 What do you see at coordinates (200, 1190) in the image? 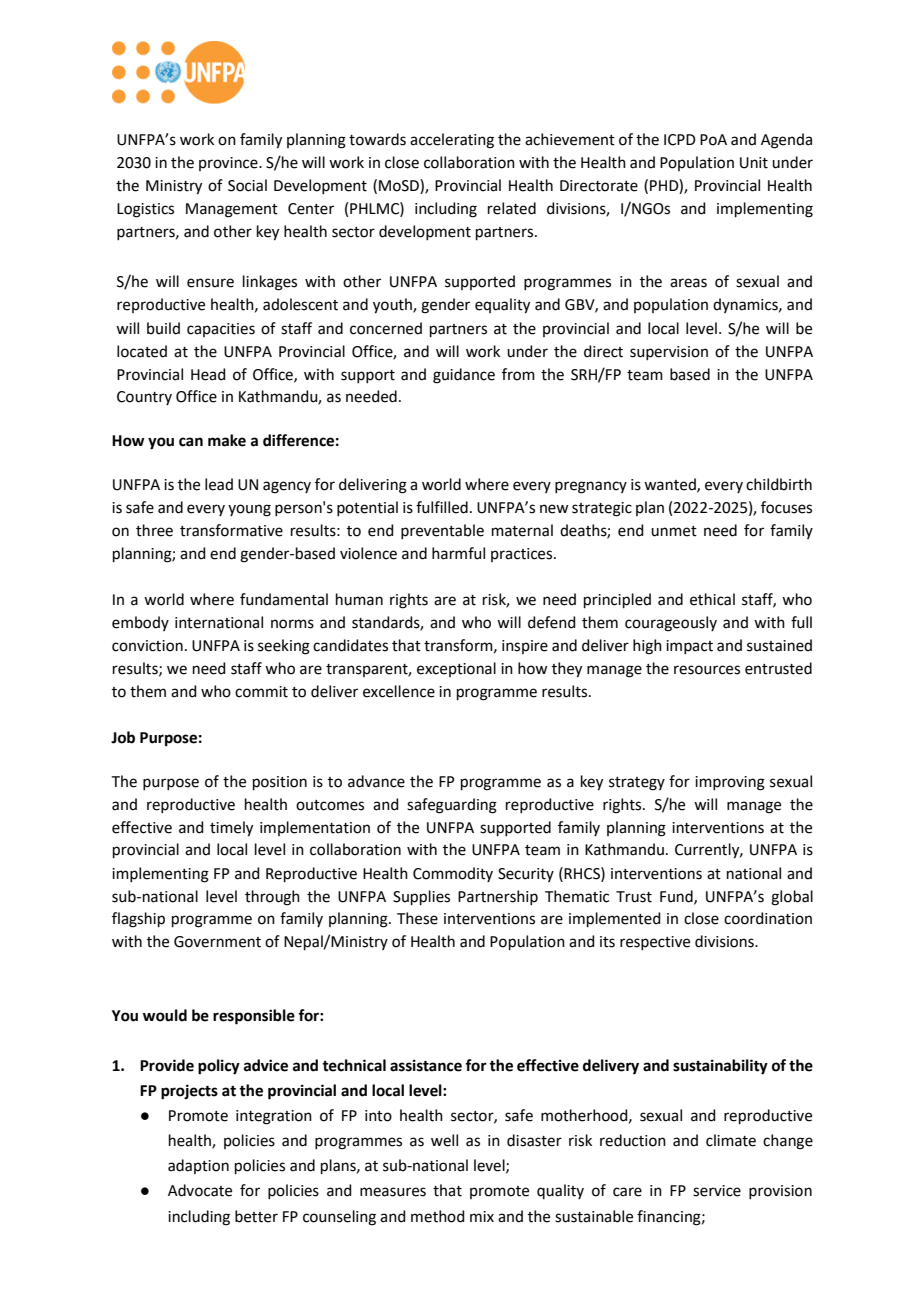
I see `Advocate` at bounding box center [200, 1190].
